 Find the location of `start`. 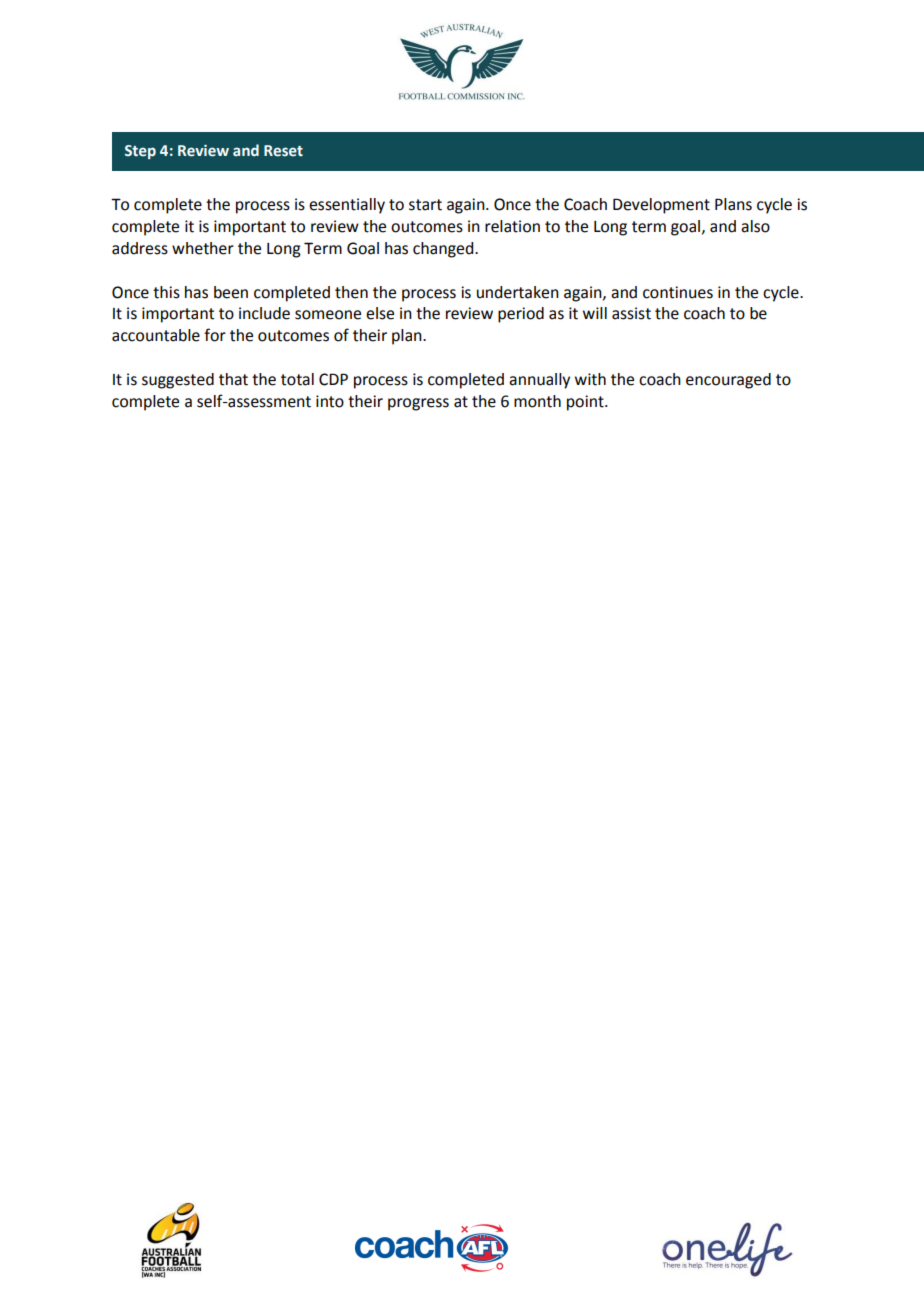

start is located at coordinates (425, 205).
